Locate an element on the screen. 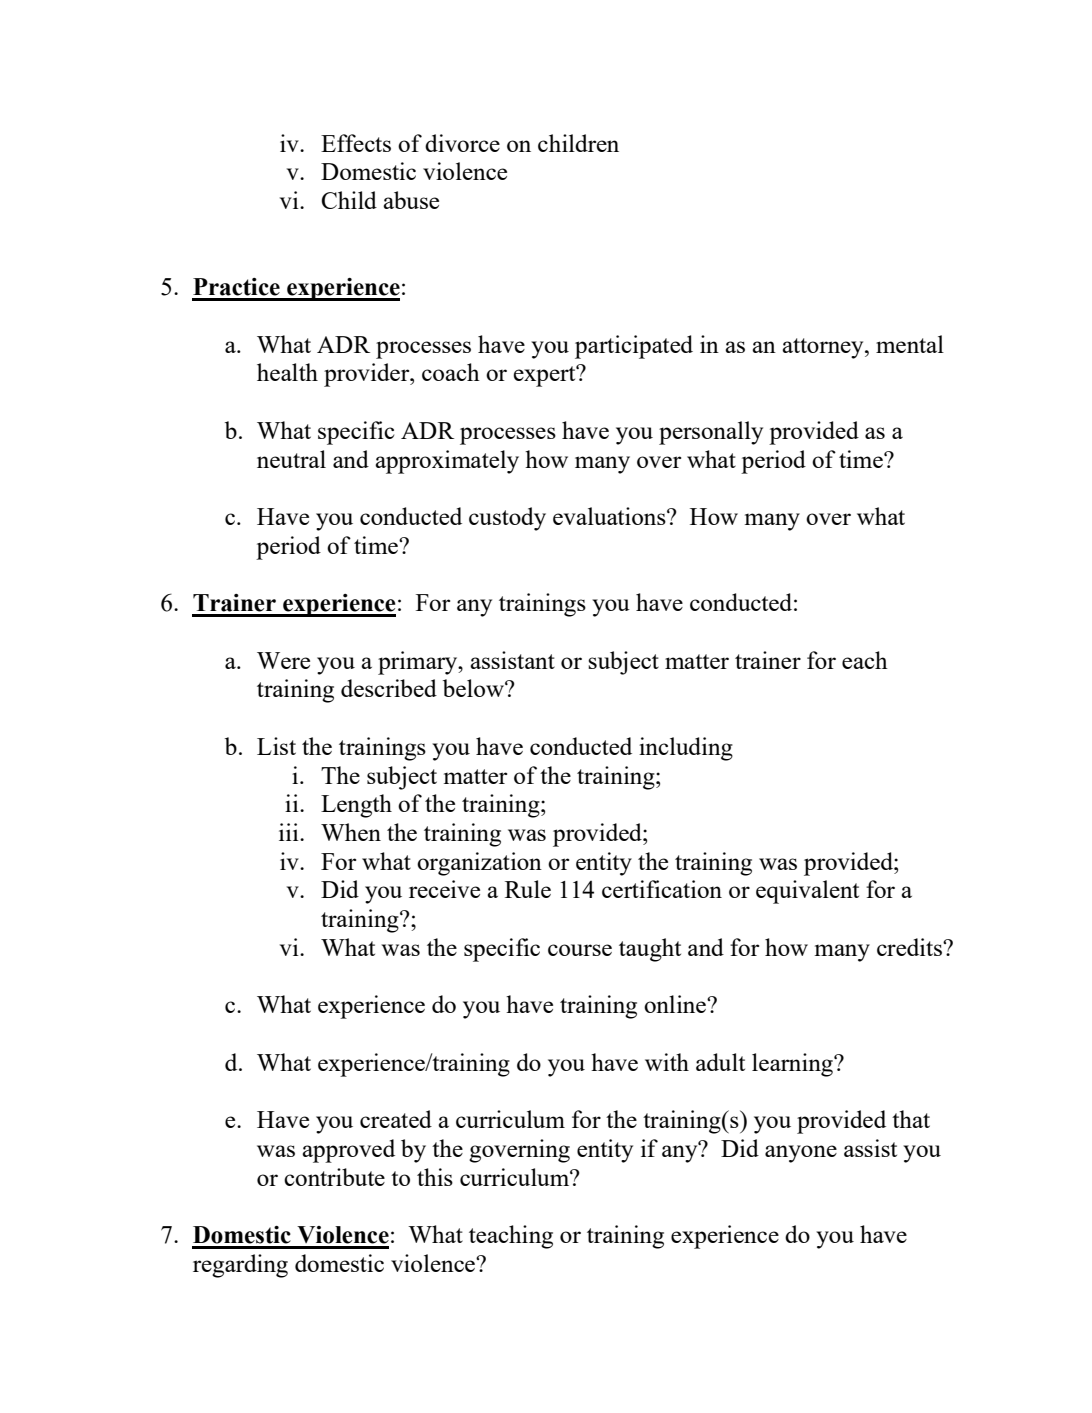  contribute is located at coordinates (334, 1177).
